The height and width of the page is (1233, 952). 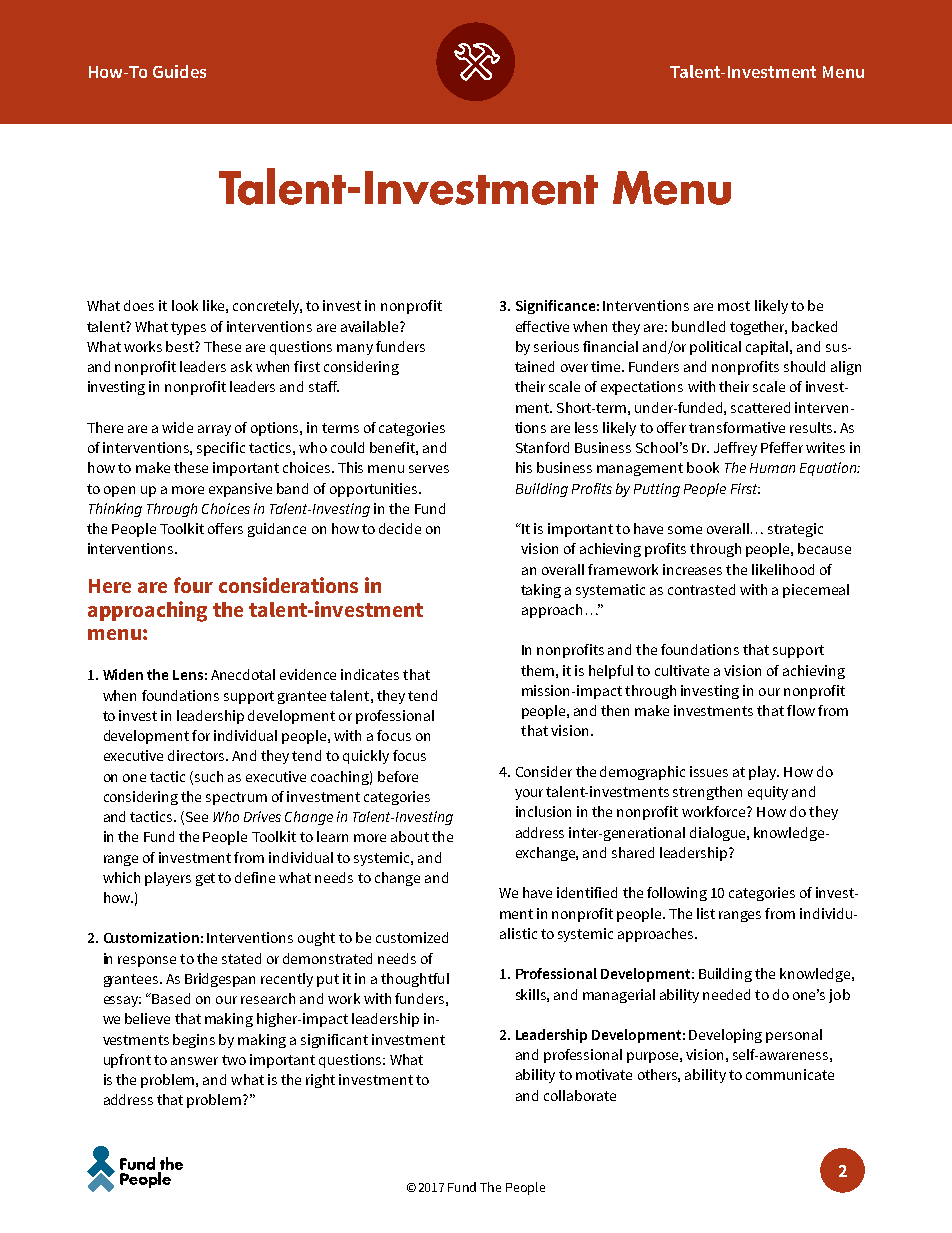 What do you see at coordinates (194, 1061) in the page?
I see `answer` at bounding box center [194, 1061].
